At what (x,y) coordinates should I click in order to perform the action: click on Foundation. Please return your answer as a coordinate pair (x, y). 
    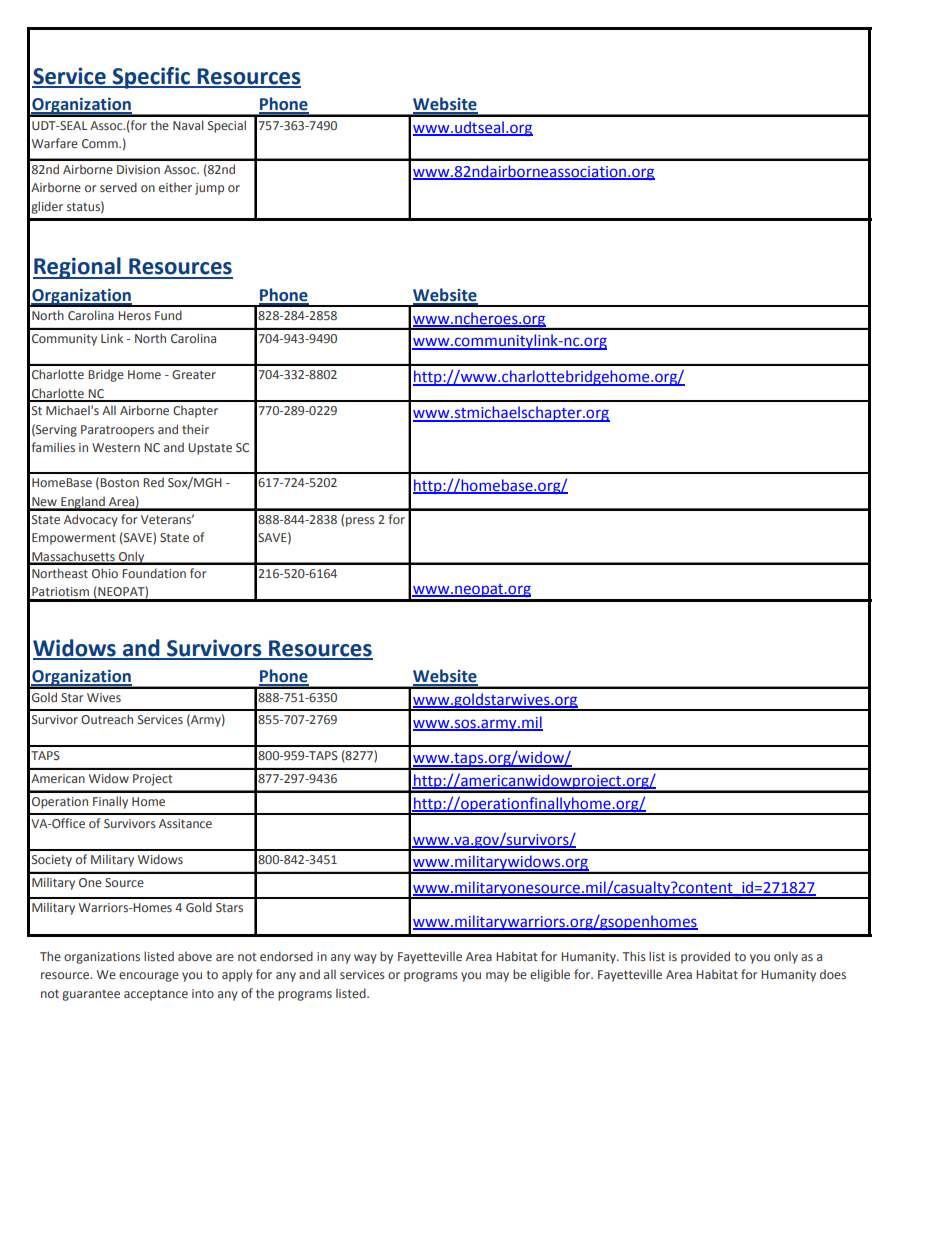
    Looking at the image, I should click on (154, 573).
